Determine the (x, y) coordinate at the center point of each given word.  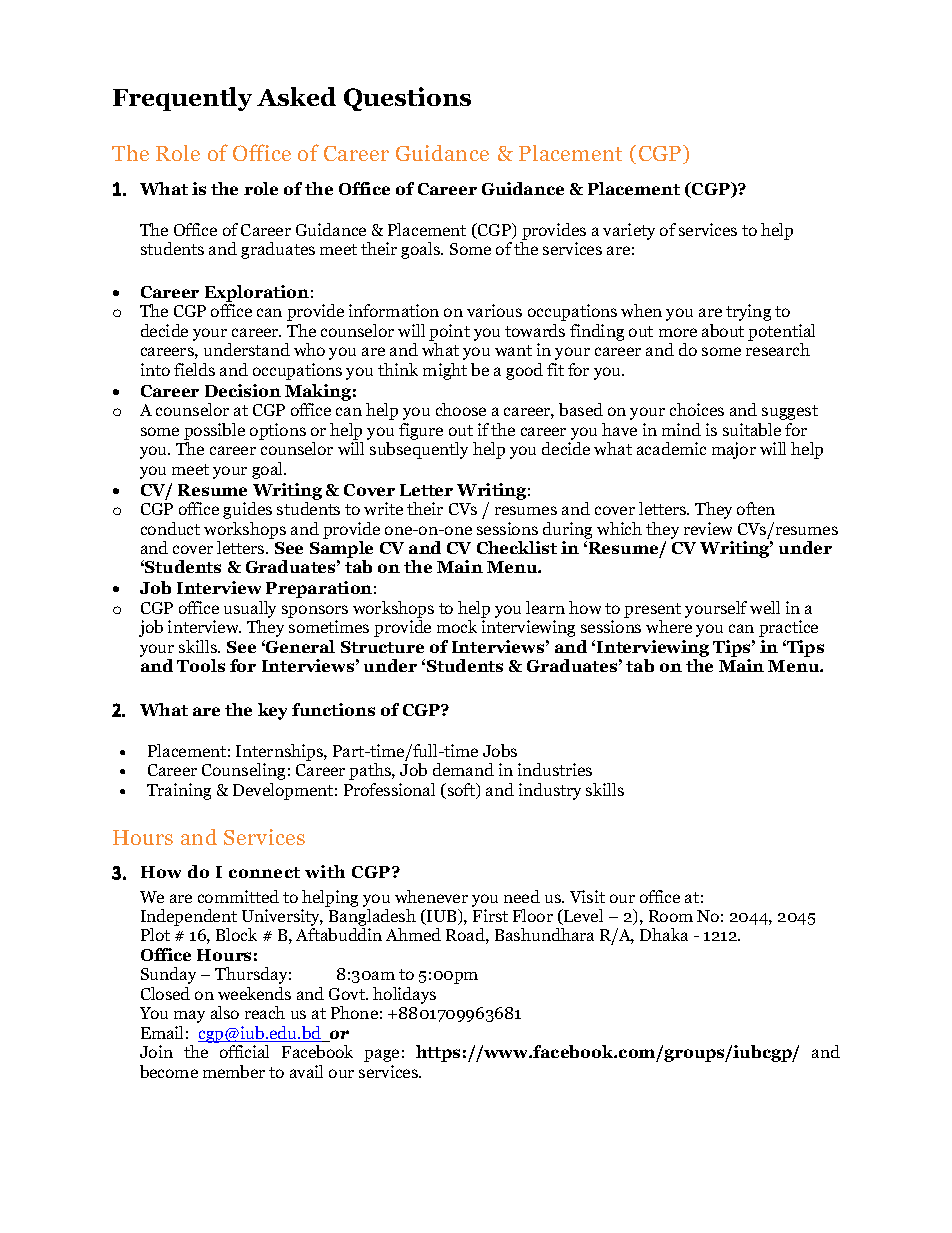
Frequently (182, 99)
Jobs (500, 750)
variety (629, 231)
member (234, 1071)
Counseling (243, 771)
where (669, 626)
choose (461, 409)
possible (214, 431)
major (734, 450)
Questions (407, 99)
